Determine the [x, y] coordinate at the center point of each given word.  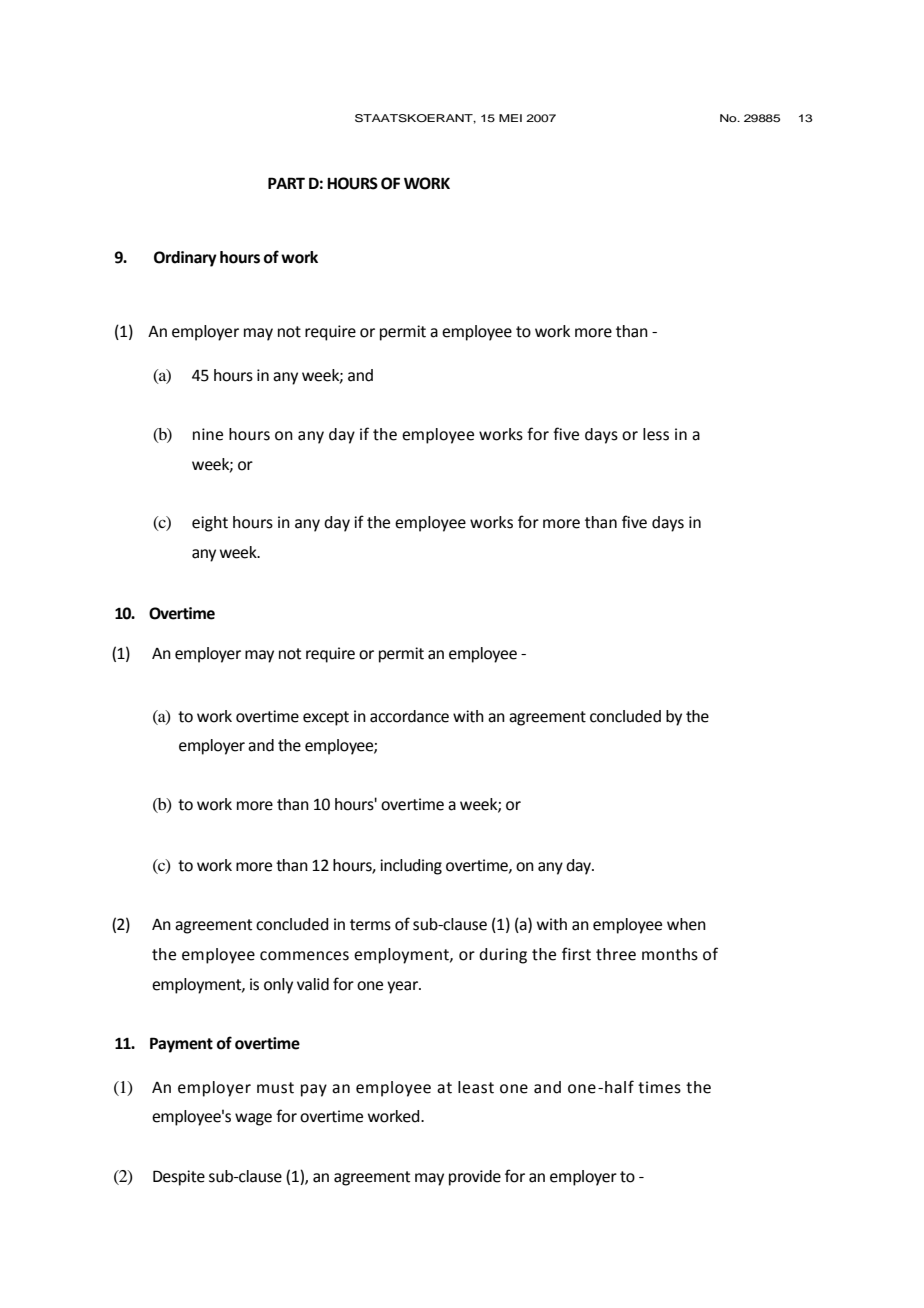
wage [253, 1119]
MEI [510, 118]
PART [286, 183]
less [656, 434]
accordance [409, 716]
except [326, 718]
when [686, 924]
